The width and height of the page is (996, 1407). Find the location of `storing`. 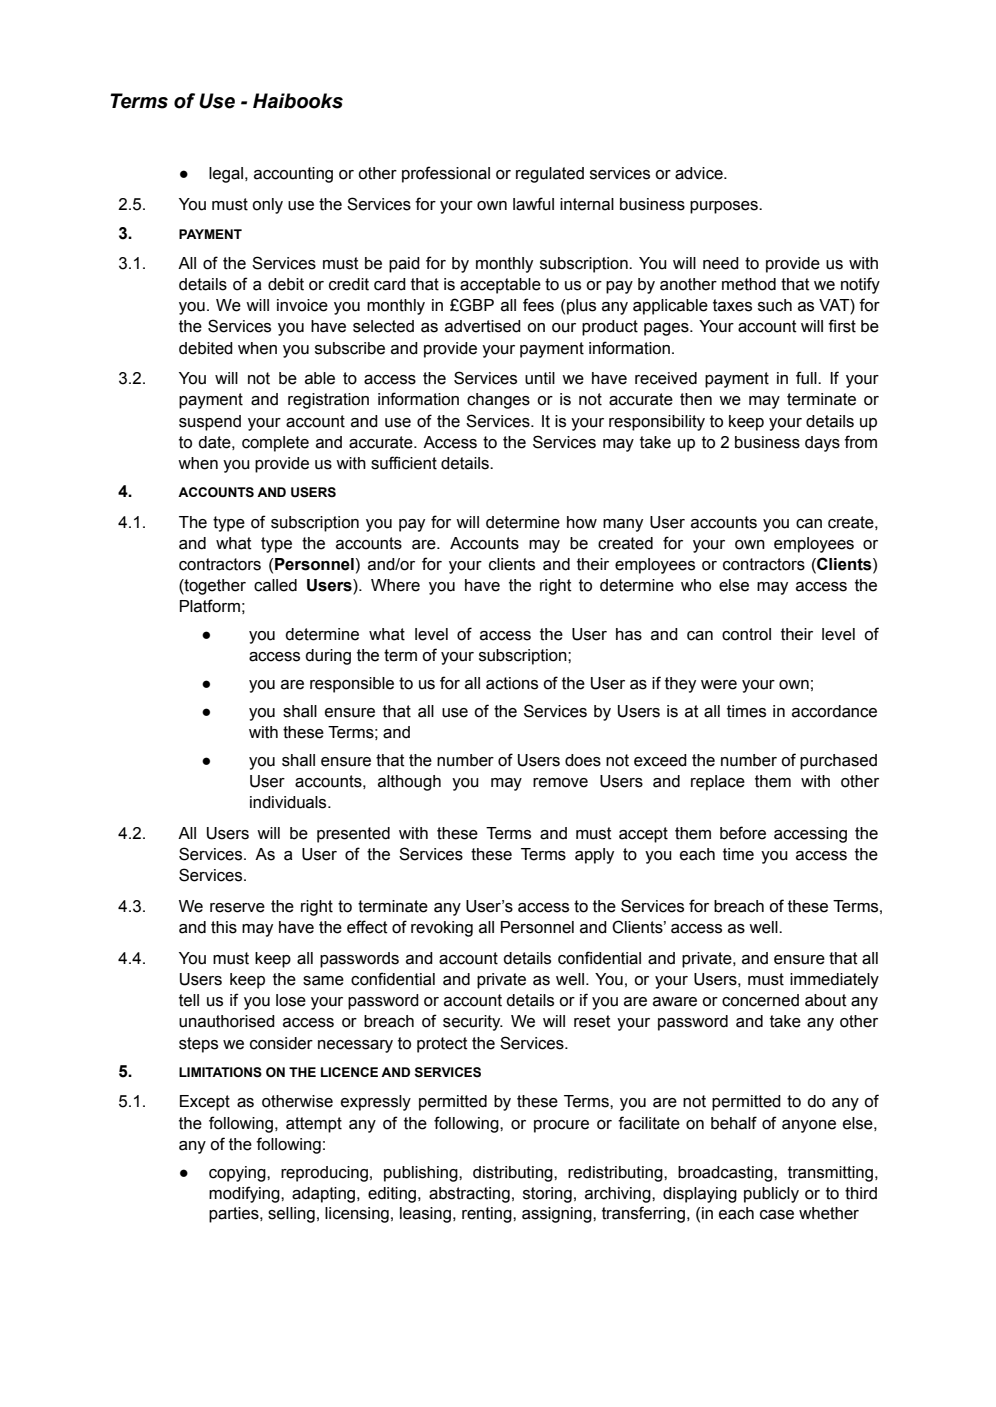

storing is located at coordinates (547, 1195).
